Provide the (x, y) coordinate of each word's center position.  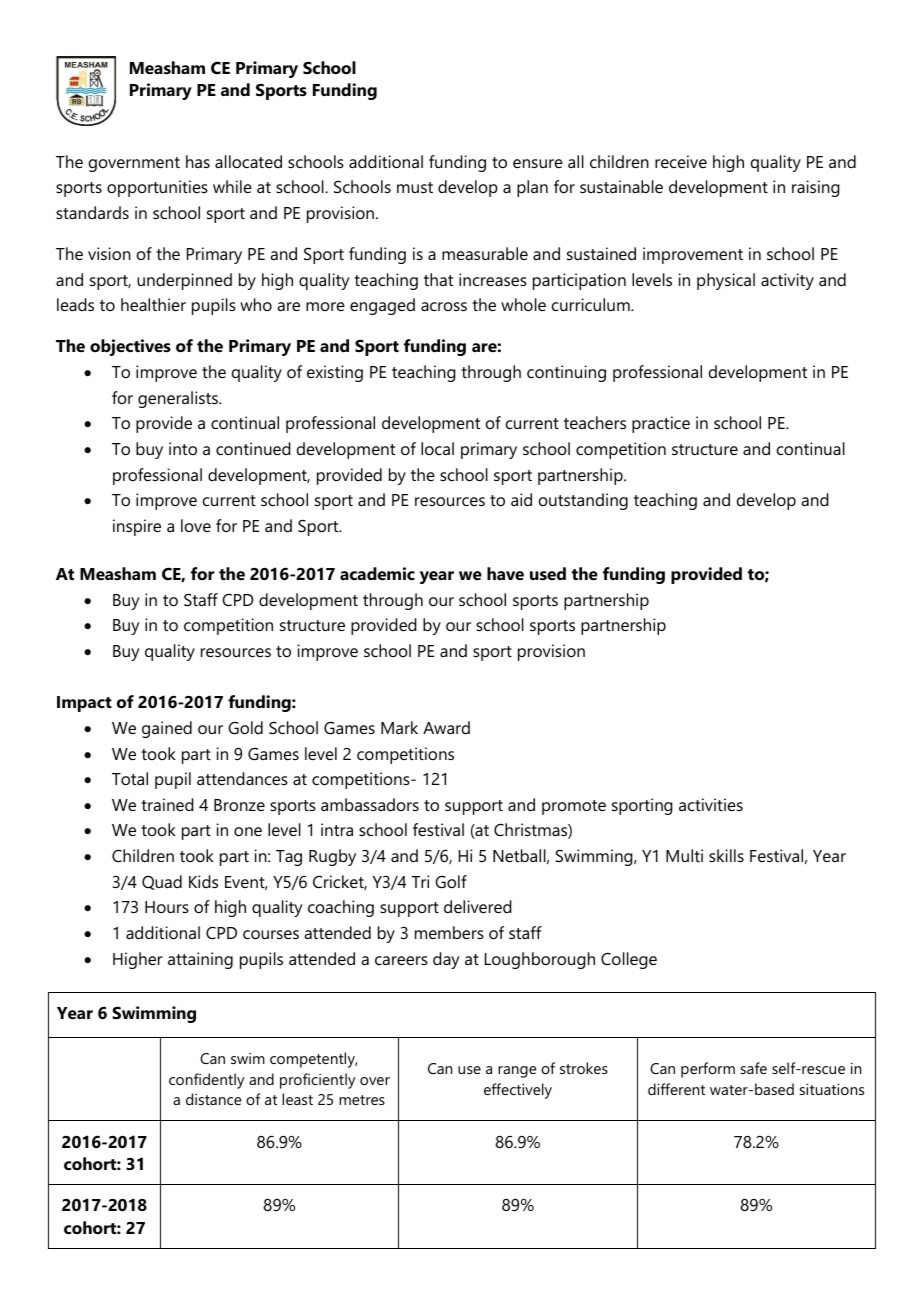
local (437, 448)
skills (726, 855)
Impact (84, 704)
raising (816, 188)
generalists (179, 399)
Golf (451, 881)
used (548, 573)
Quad (162, 882)
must (415, 187)
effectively (518, 1091)
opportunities (157, 188)
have (505, 573)
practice (661, 424)
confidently (206, 1081)
